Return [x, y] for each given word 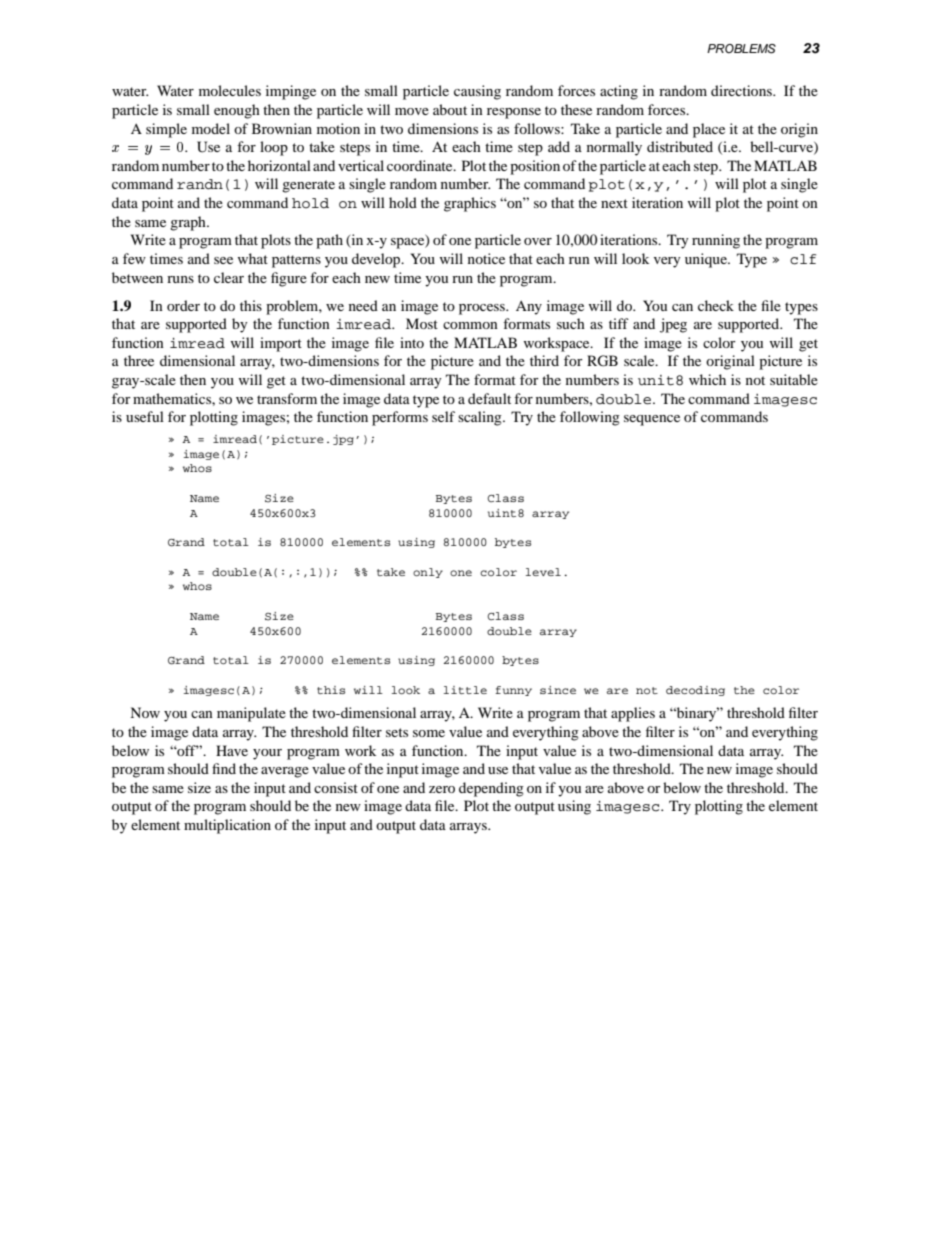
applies [633, 714]
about [450, 109]
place [709, 130]
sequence [652, 420]
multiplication [227, 826]
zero [442, 789]
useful [145, 416]
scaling [481, 418]
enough [237, 111]
